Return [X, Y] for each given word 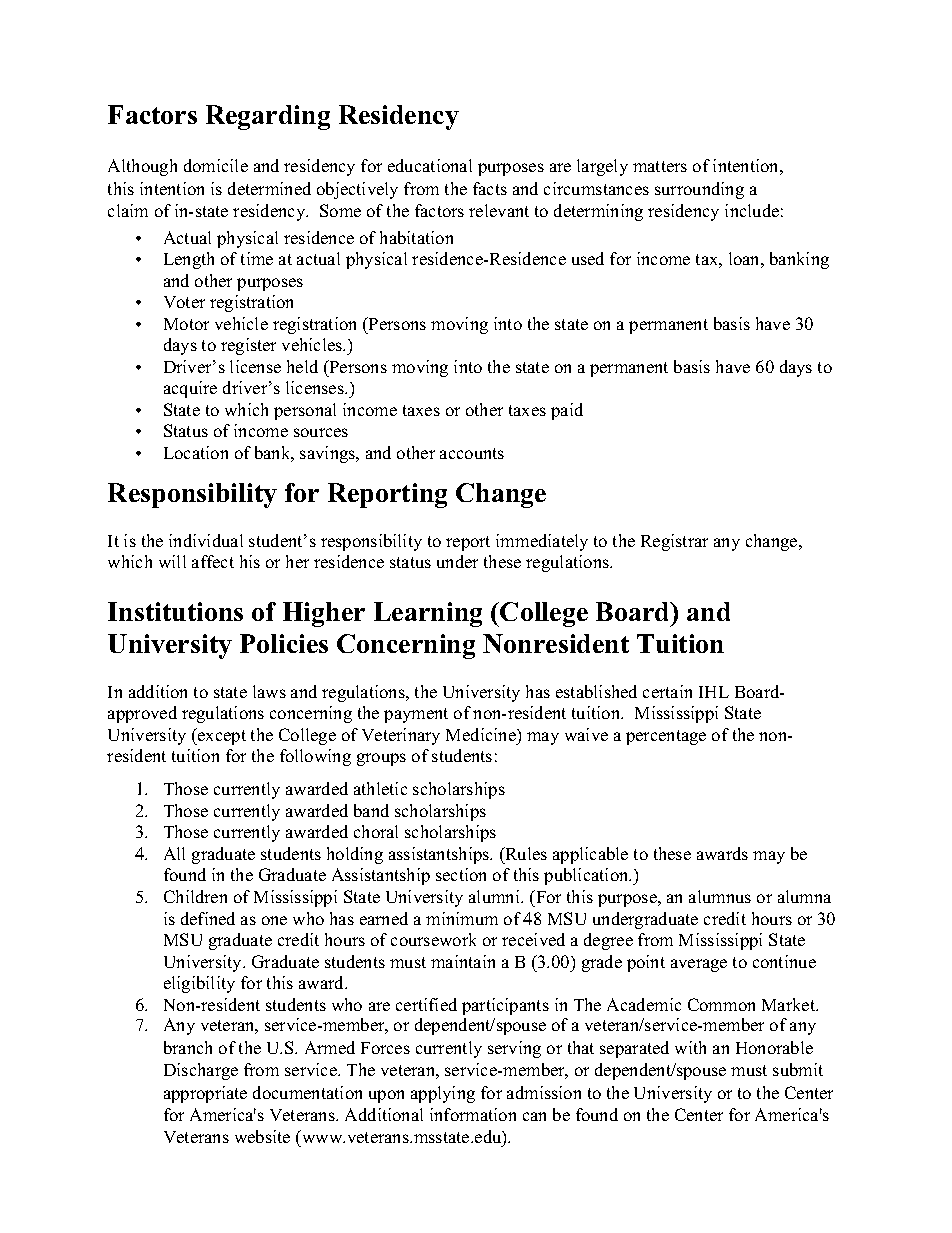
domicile [216, 165]
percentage [666, 737]
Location [196, 452]
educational [430, 165]
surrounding [699, 190]
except [221, 736]
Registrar [674, 542]
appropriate [205, 1094]
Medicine [482, 734]
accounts [472, 453]
